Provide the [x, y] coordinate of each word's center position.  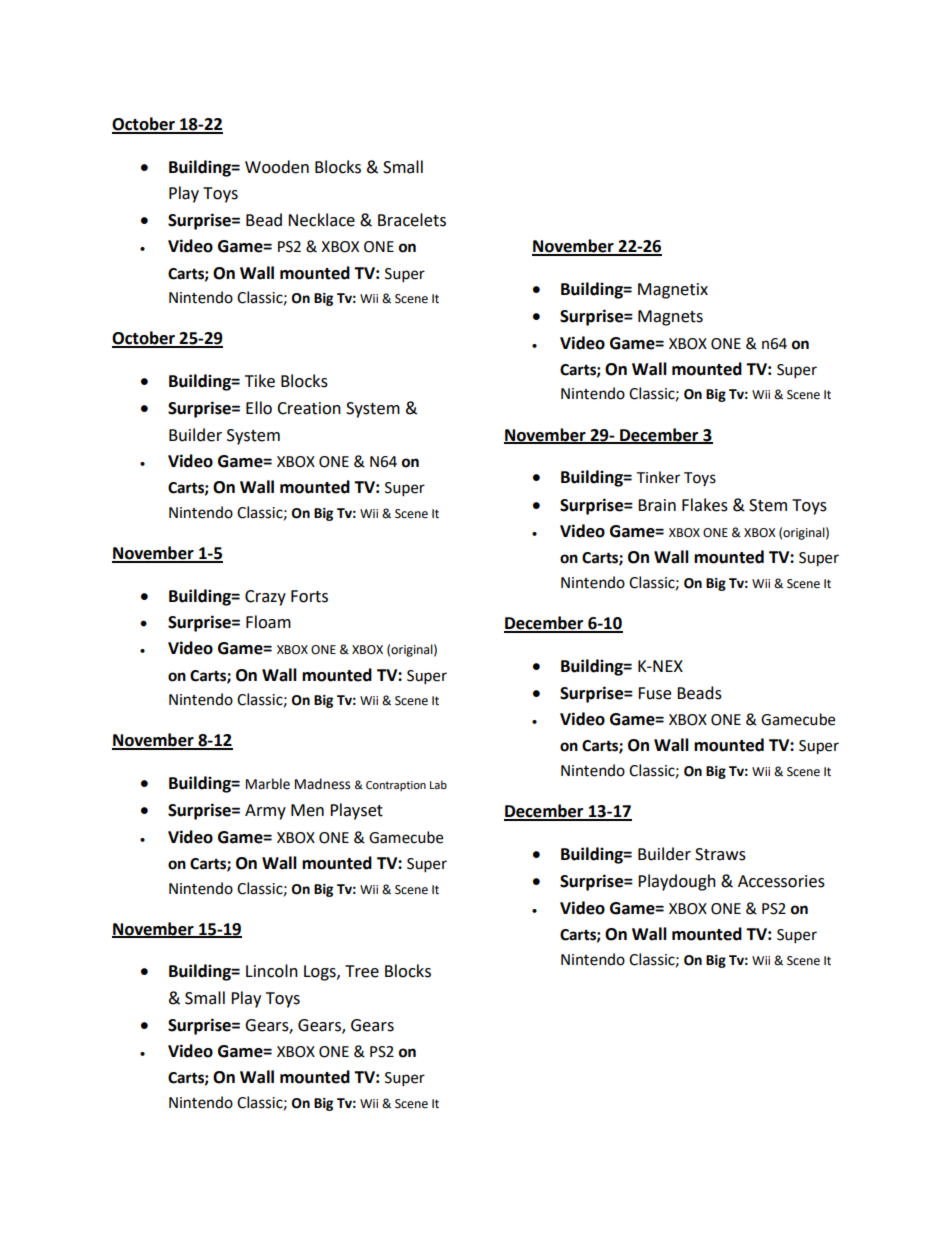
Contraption [396, 786]
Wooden [277, 167]
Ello [259, 408]
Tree [362, 971]
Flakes [705, 505]
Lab [438, 784]
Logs [321, 973]
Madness [322, 784]
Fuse [654, 693]
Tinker [658, 477]
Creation [309, 408]
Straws [720, 854]
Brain [657, 505]
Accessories [781, 881]
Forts [309, 596]
